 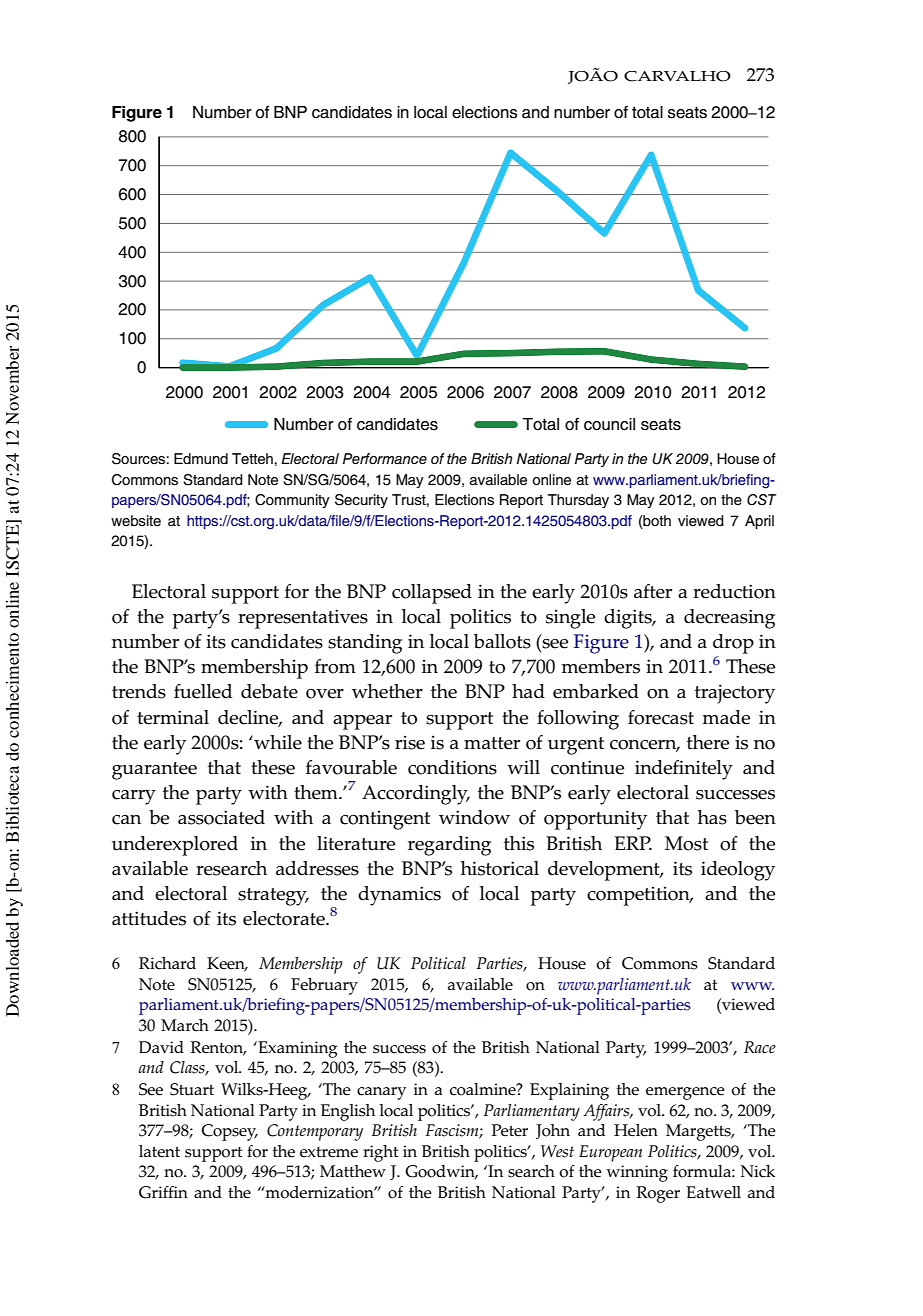 What do you see at coordinates (399, 896) in the page?
I see `dynamics` at bounding box center [399, 896].
